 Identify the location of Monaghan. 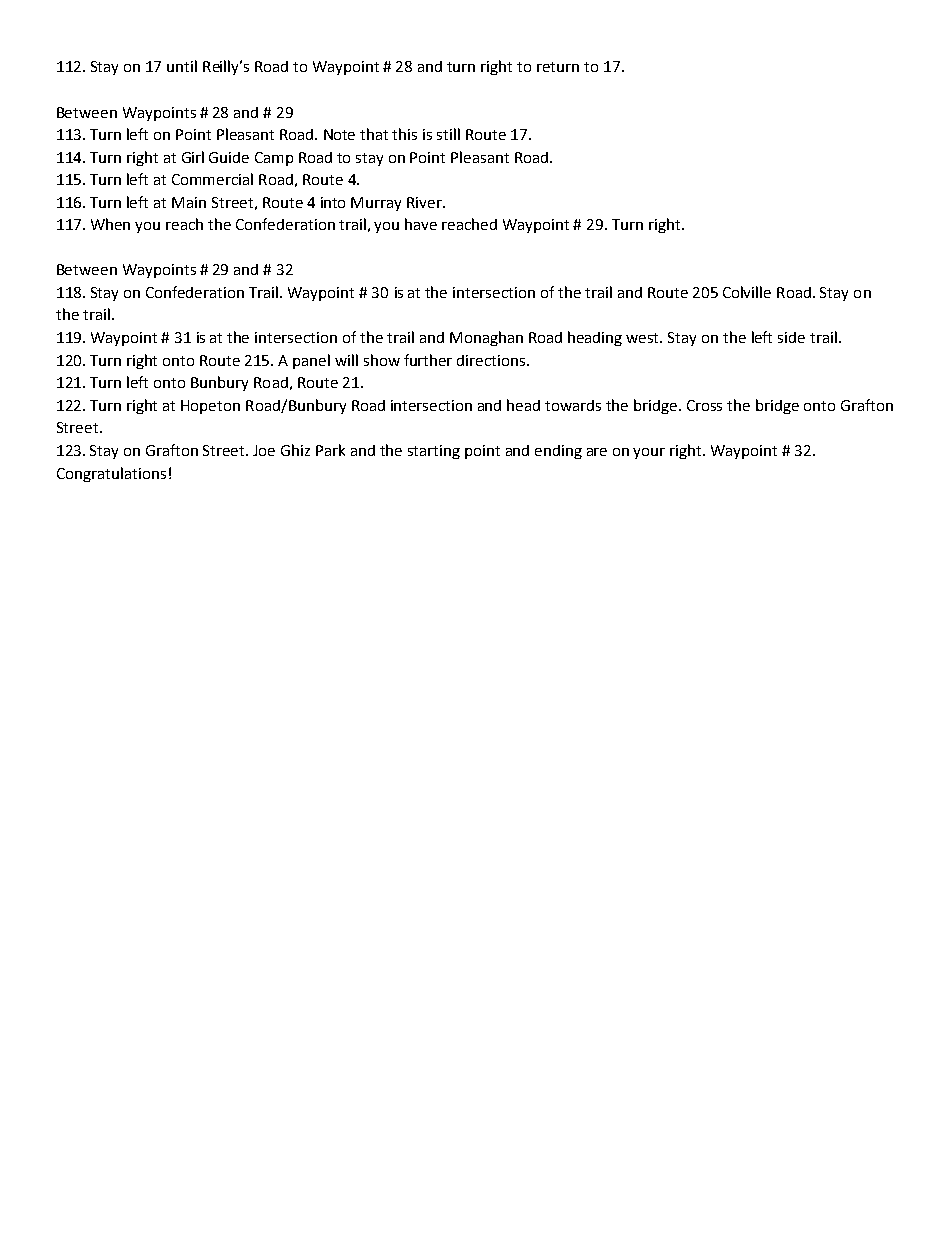
(486, 338).
